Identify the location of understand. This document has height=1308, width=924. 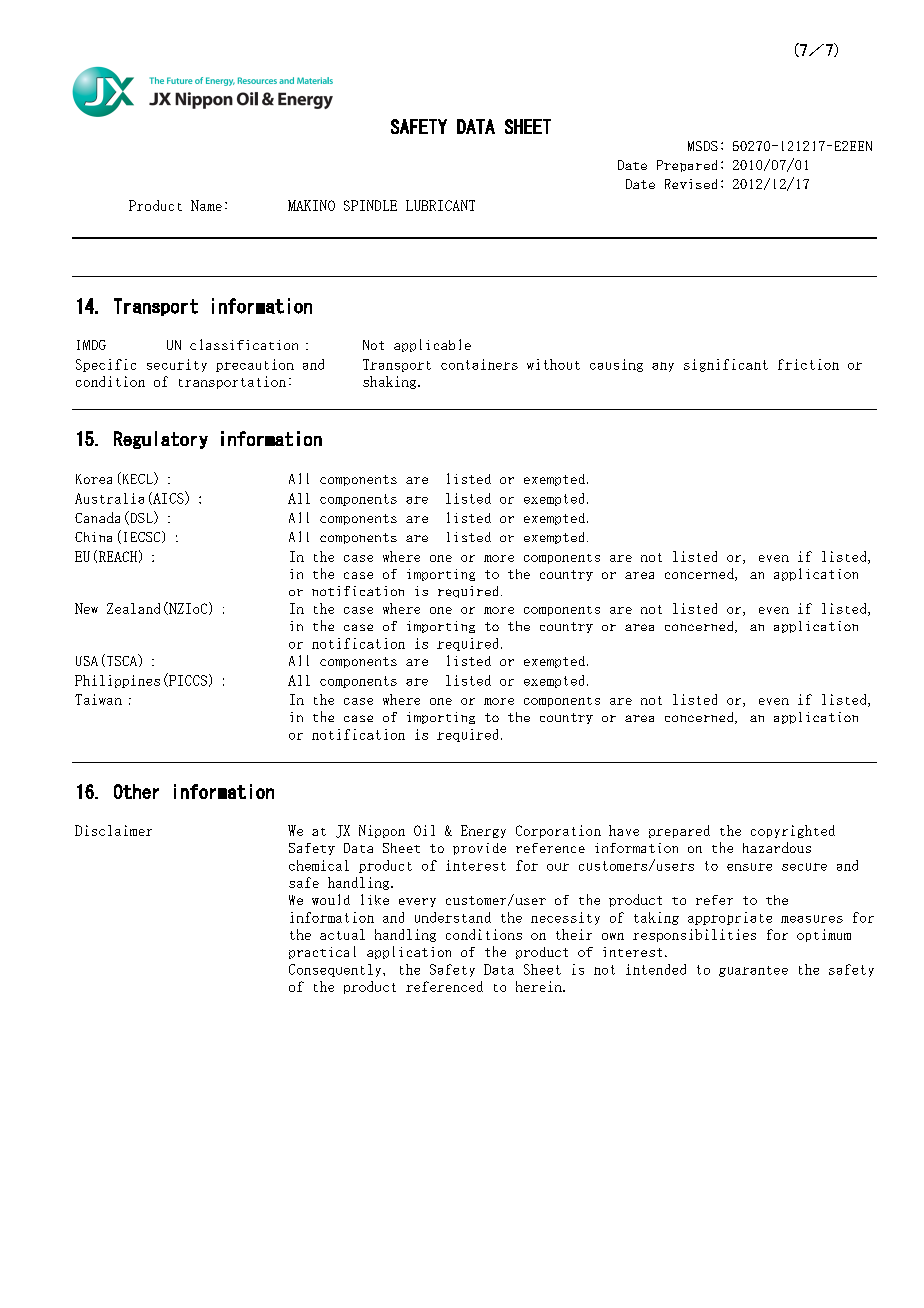
(453, 917).
